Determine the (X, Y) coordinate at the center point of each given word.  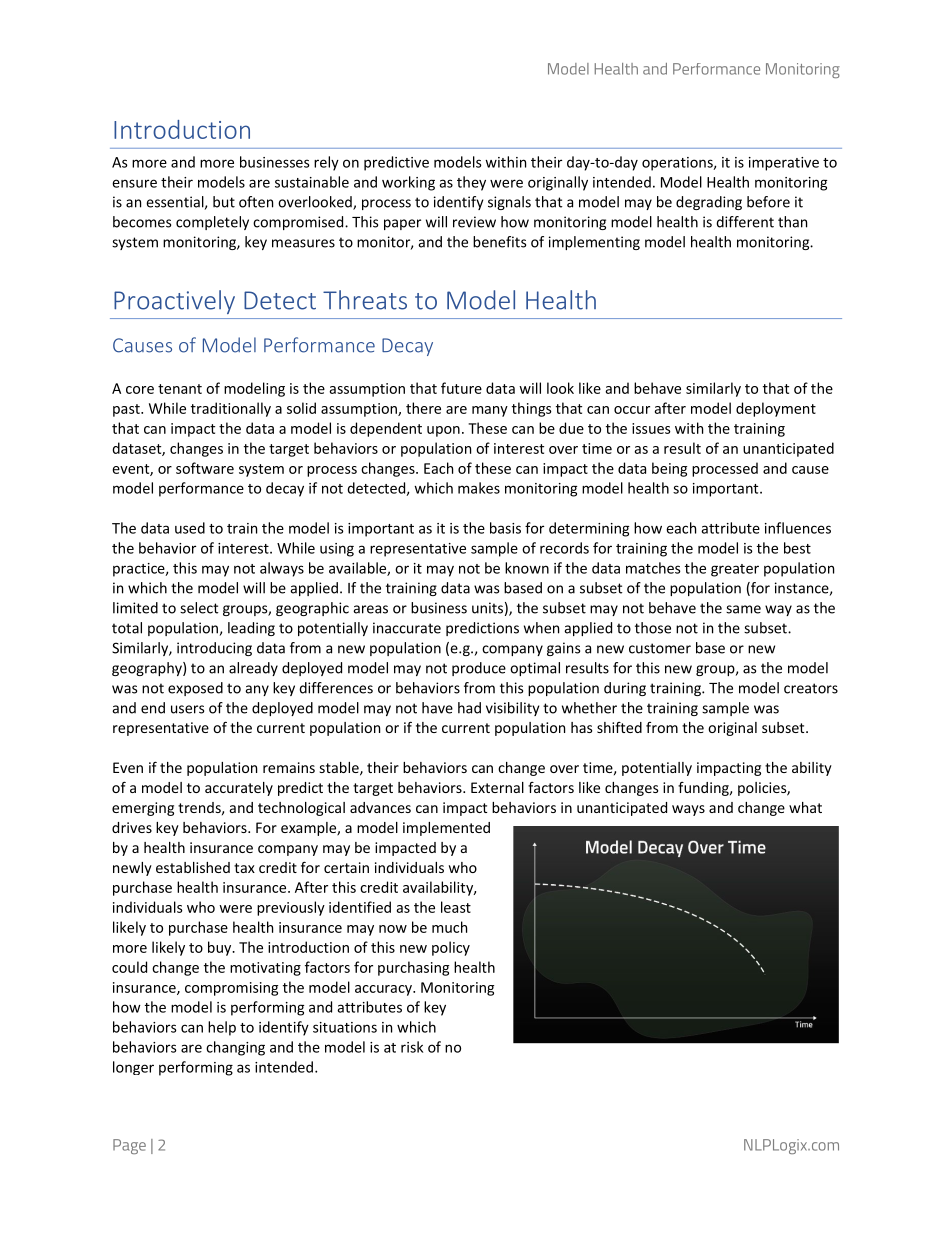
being (669, 469)
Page (129, 1146)
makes (479, 488)
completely (212, 223)
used (190, 528)
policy (451, 948)
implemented (446, 829)
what (805, 807)
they (471, 183)
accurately (239, 789)
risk (412, 1047)
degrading (709, 203)
